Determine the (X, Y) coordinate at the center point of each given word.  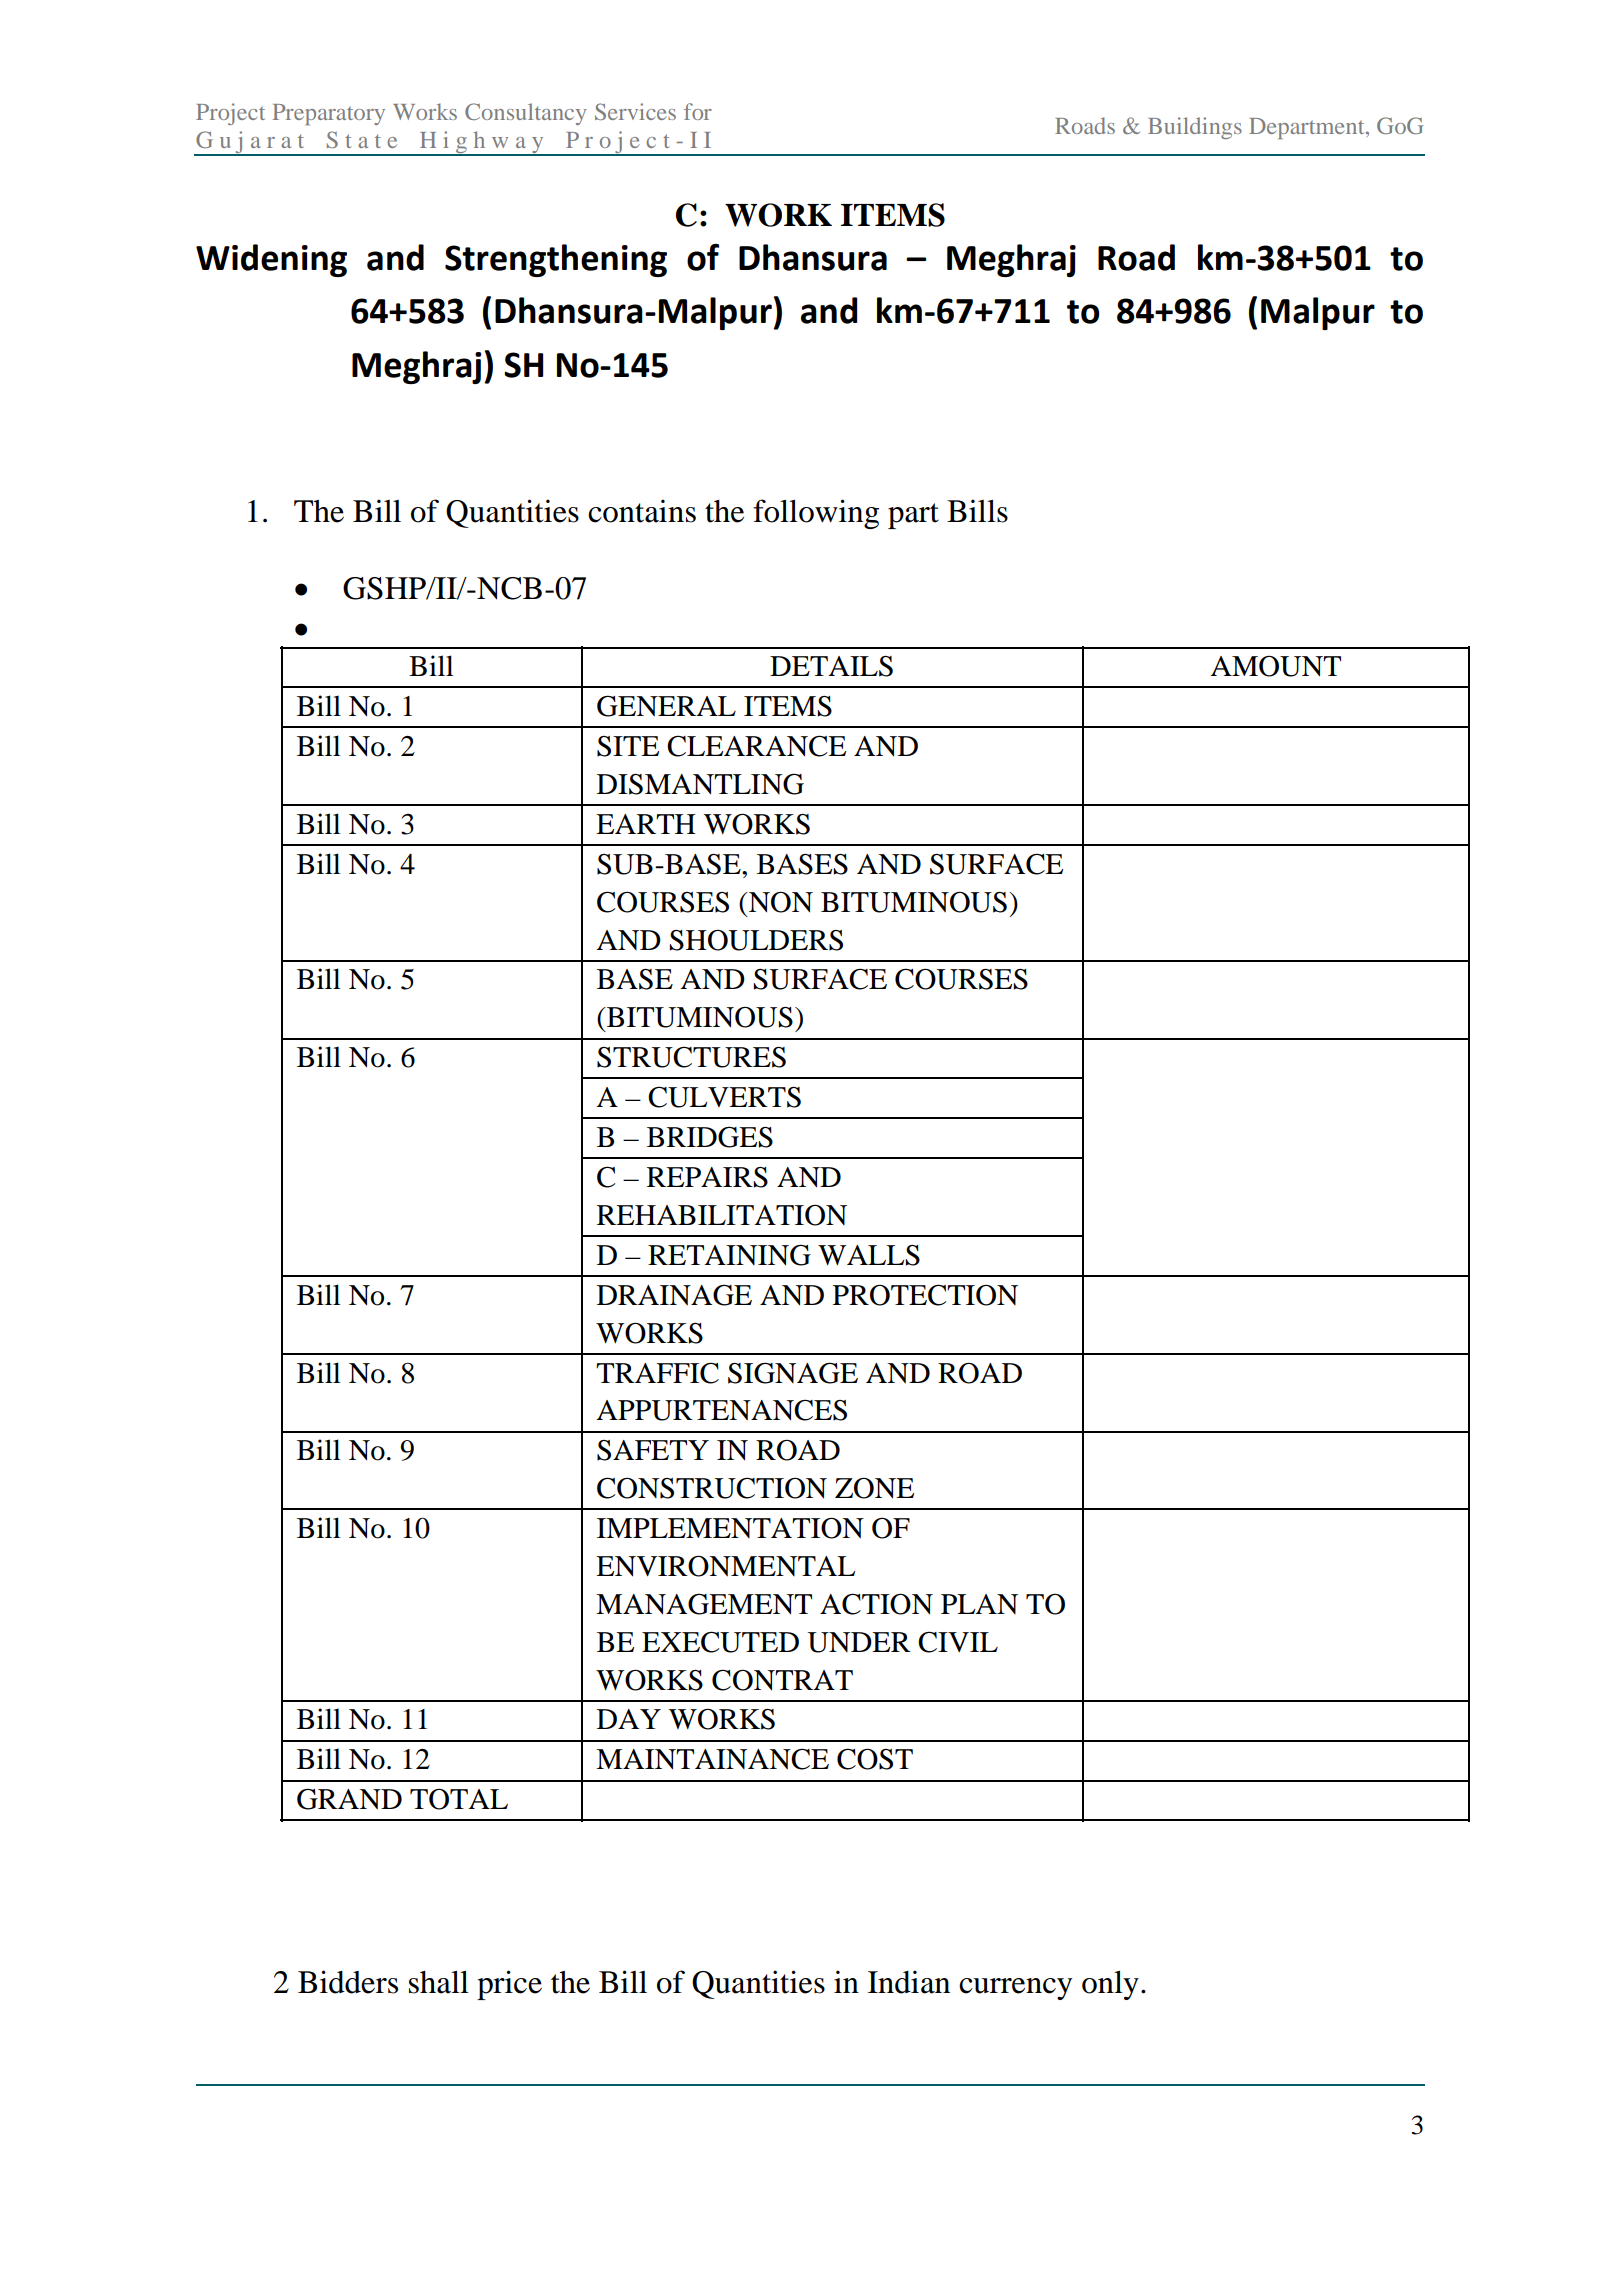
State (362, 139)
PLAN (979, 1604)
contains (642, 511)
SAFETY (653, 1450)
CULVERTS (724, 1097)
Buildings (1195, 128)
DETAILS (831, 666)
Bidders (348, 1982)
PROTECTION (925, 1295)
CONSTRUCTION (712, 1488)
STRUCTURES (691, 1057)
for (698, 111)
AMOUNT (1275, 666)
